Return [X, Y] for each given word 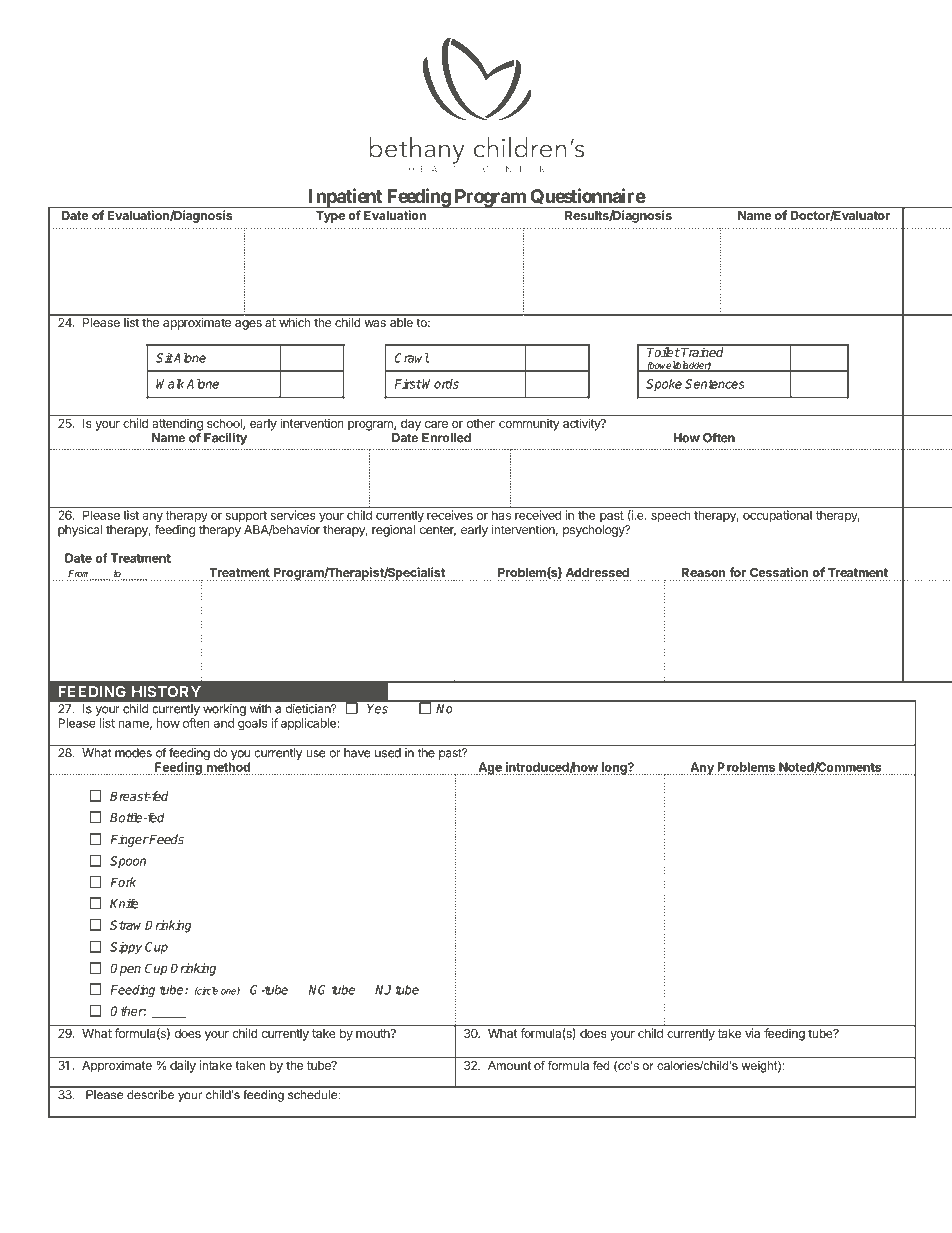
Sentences [715, 384]
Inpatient [345, 198]
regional [393, 531]
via [752, 1033]
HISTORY [166, 692]
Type [330, 217]
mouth [374, 1033]
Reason [704, 574]
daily [183, 1065]
